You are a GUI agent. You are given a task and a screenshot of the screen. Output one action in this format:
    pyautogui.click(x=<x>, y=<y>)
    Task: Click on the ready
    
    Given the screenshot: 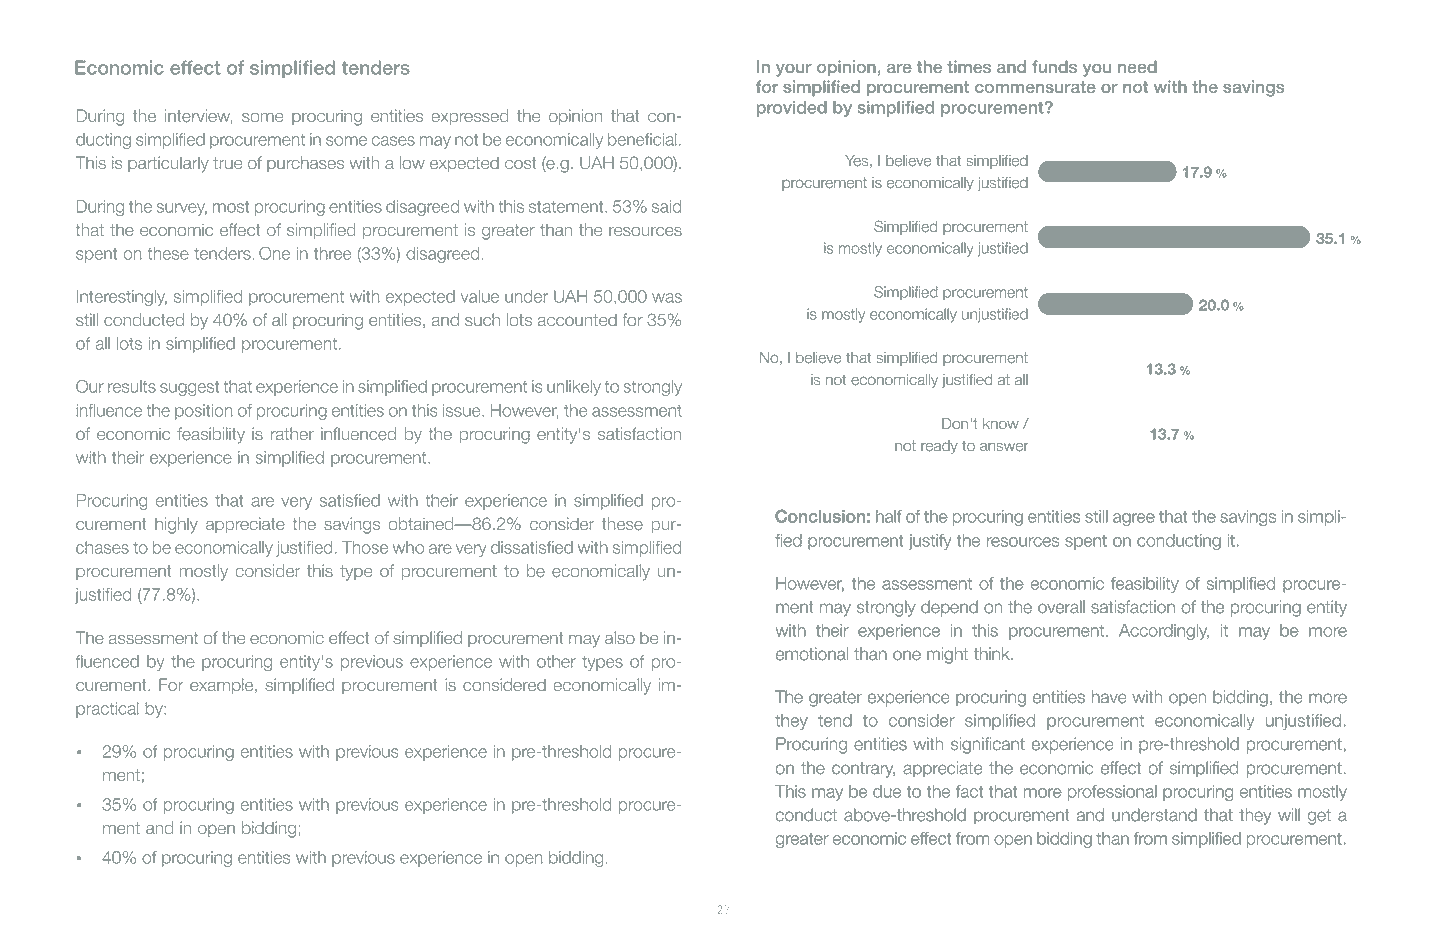 What is the action you would take?
    pyautogui.click(x=939, y=447)
